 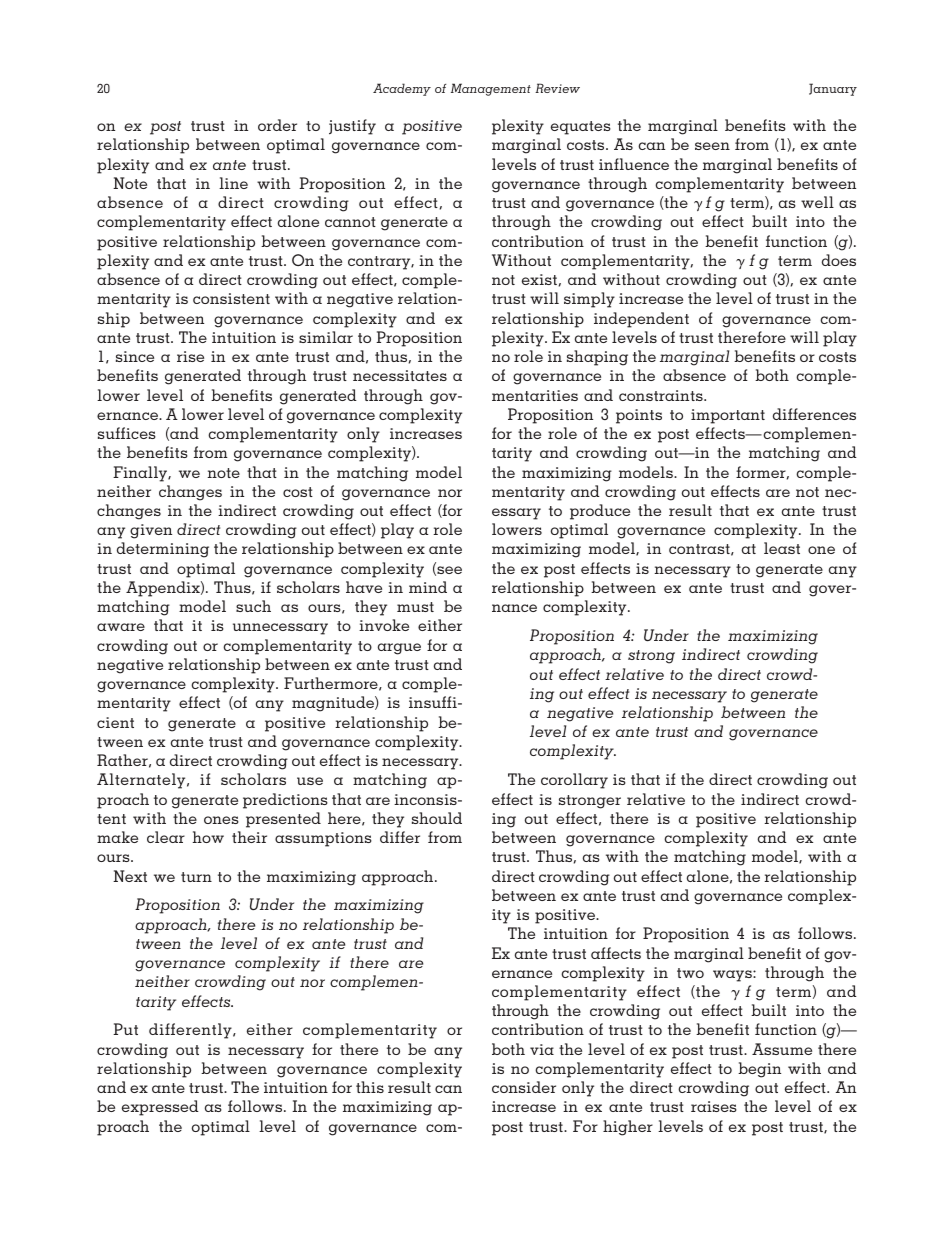 What do you see at coordinates (277, 125) in the page?
I see `order` at bounding box center [277, 125].
